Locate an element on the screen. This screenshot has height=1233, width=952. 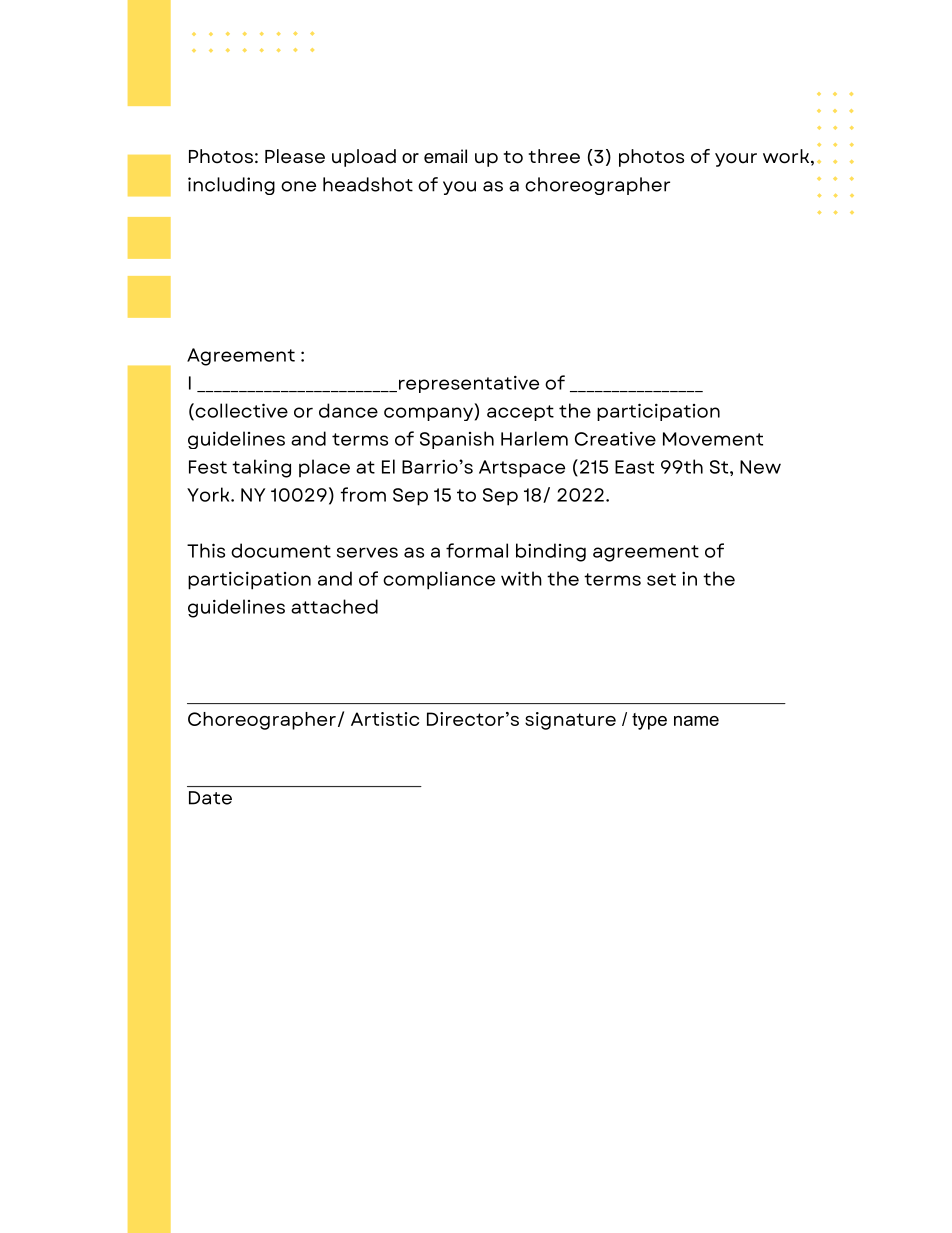
name is located at coordinates (696, 721).
